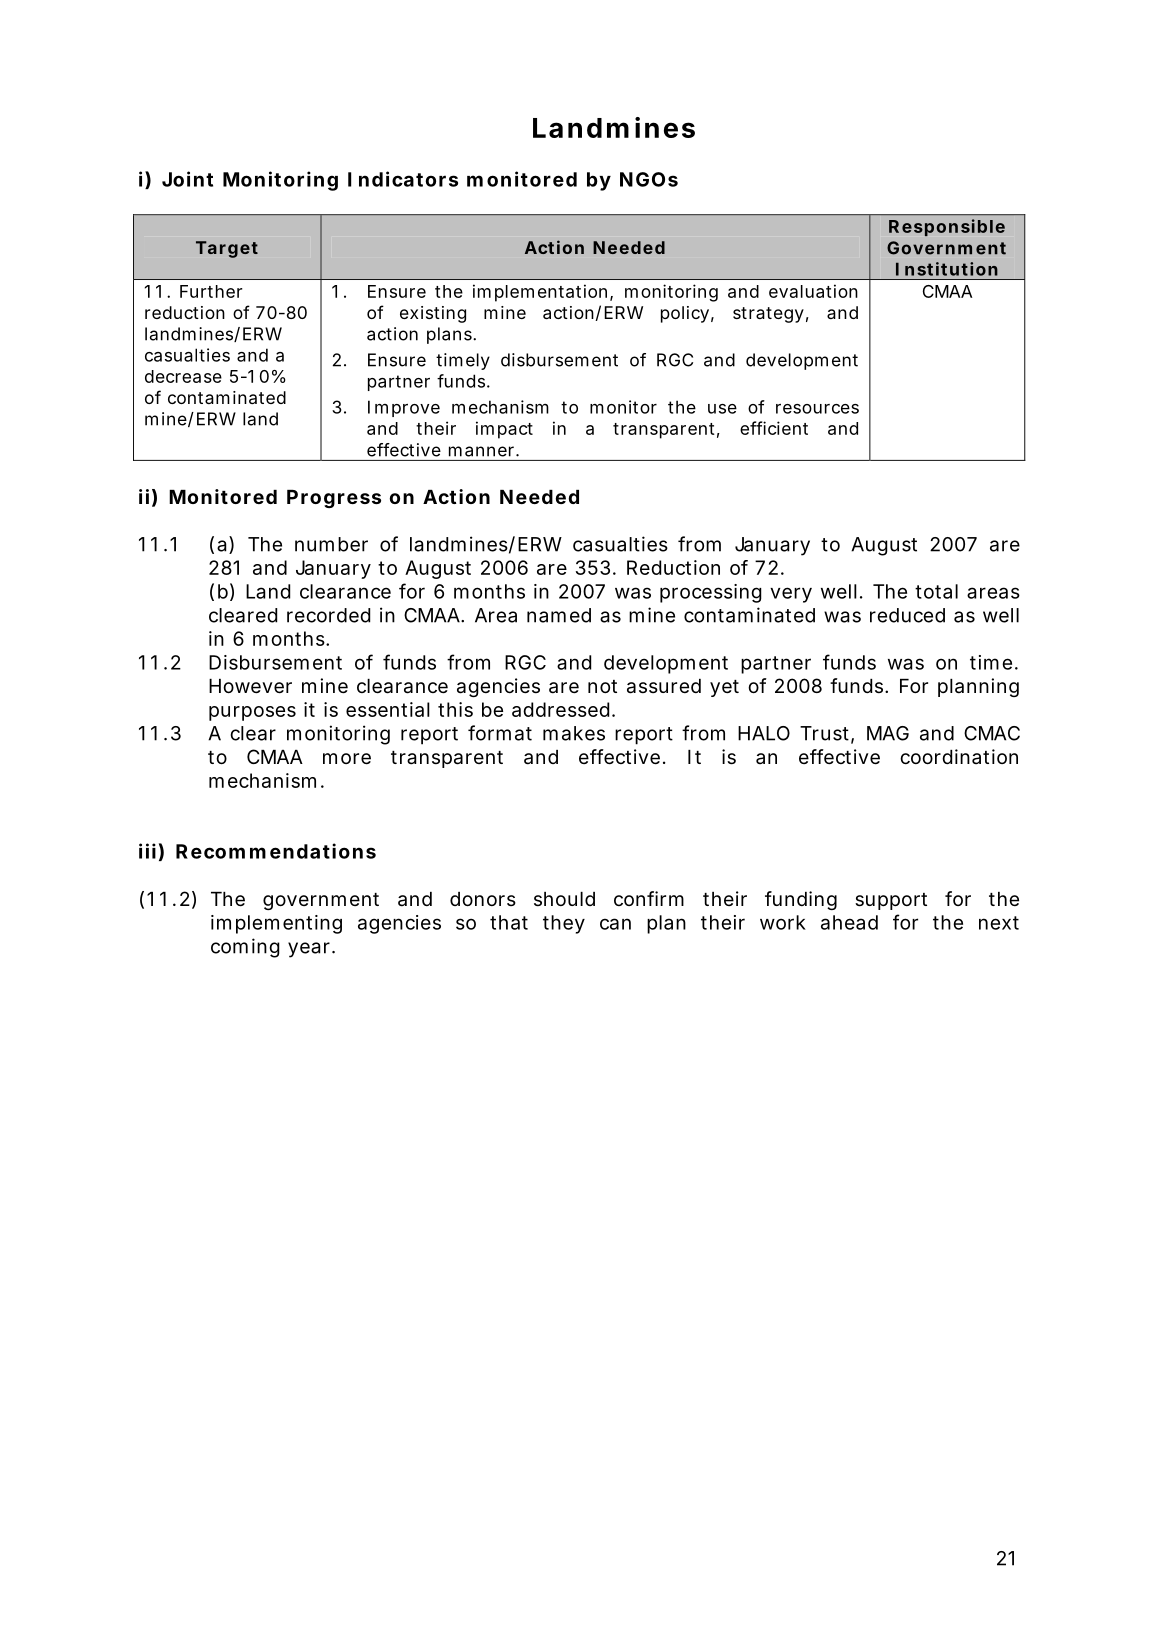 This screenshot has height=1638, width=1158. What do you see at coordinates (183, 376) in the screenshot?
I see `decrease` at bounding box center [183, 376].
